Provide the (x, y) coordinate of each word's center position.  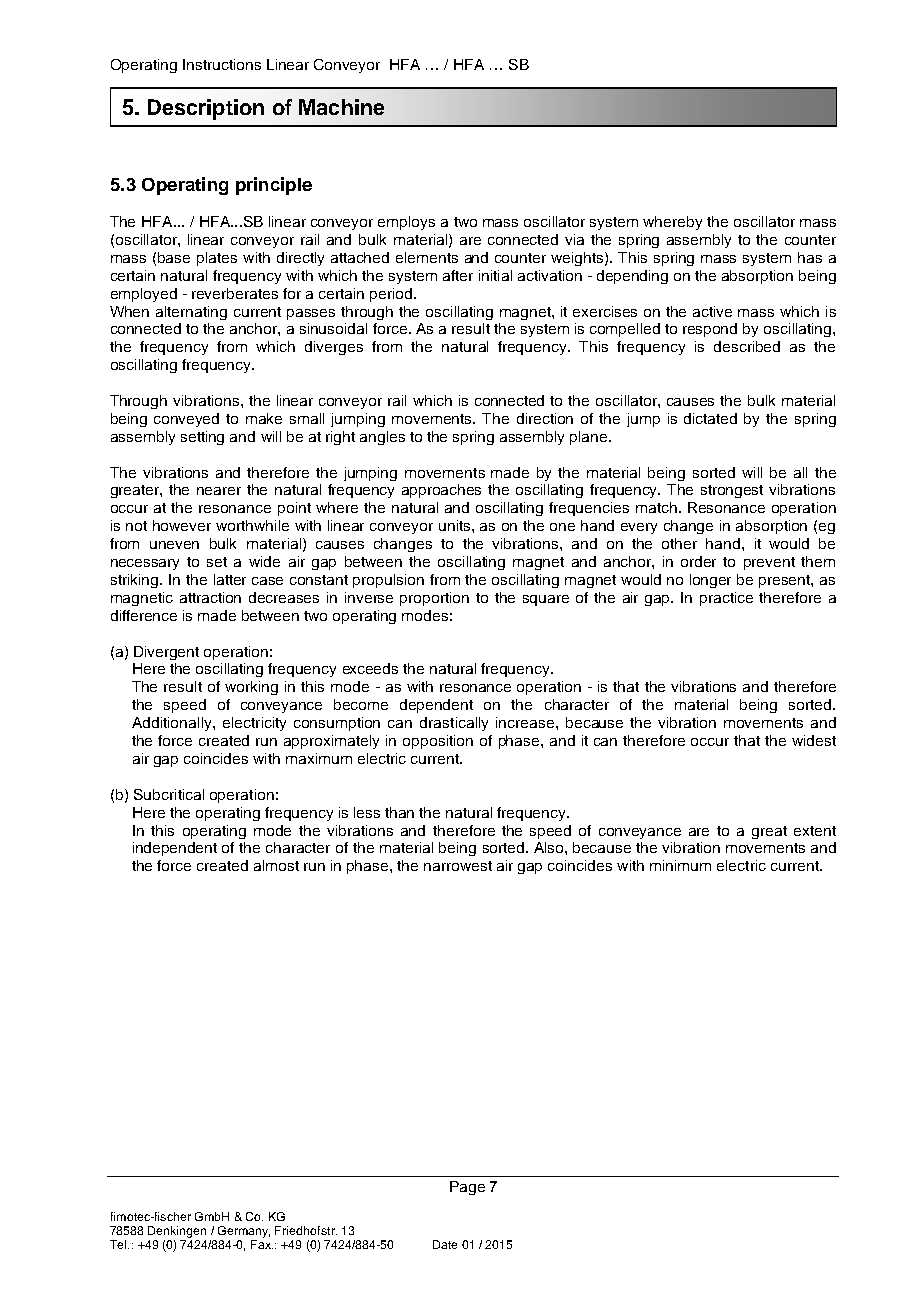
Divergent (166, 653)
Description (206, 109)
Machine (341, 107)
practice (726, 599)
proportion (434, 599)
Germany (244, 1232)
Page (467, 1188)
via (574, 239)
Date (445, 1244)
